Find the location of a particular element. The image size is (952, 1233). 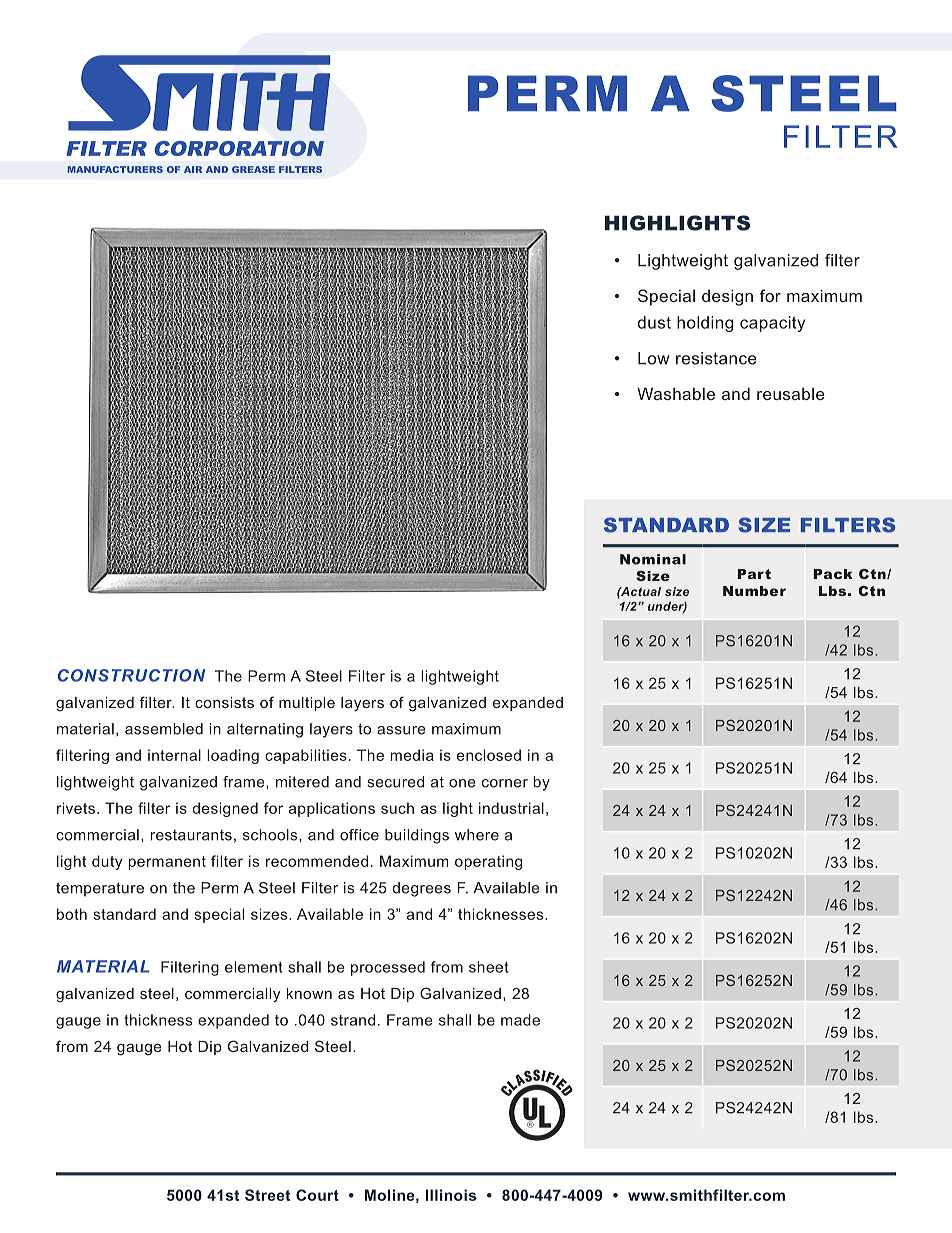

temperature is located at coordinates (100, 889).
